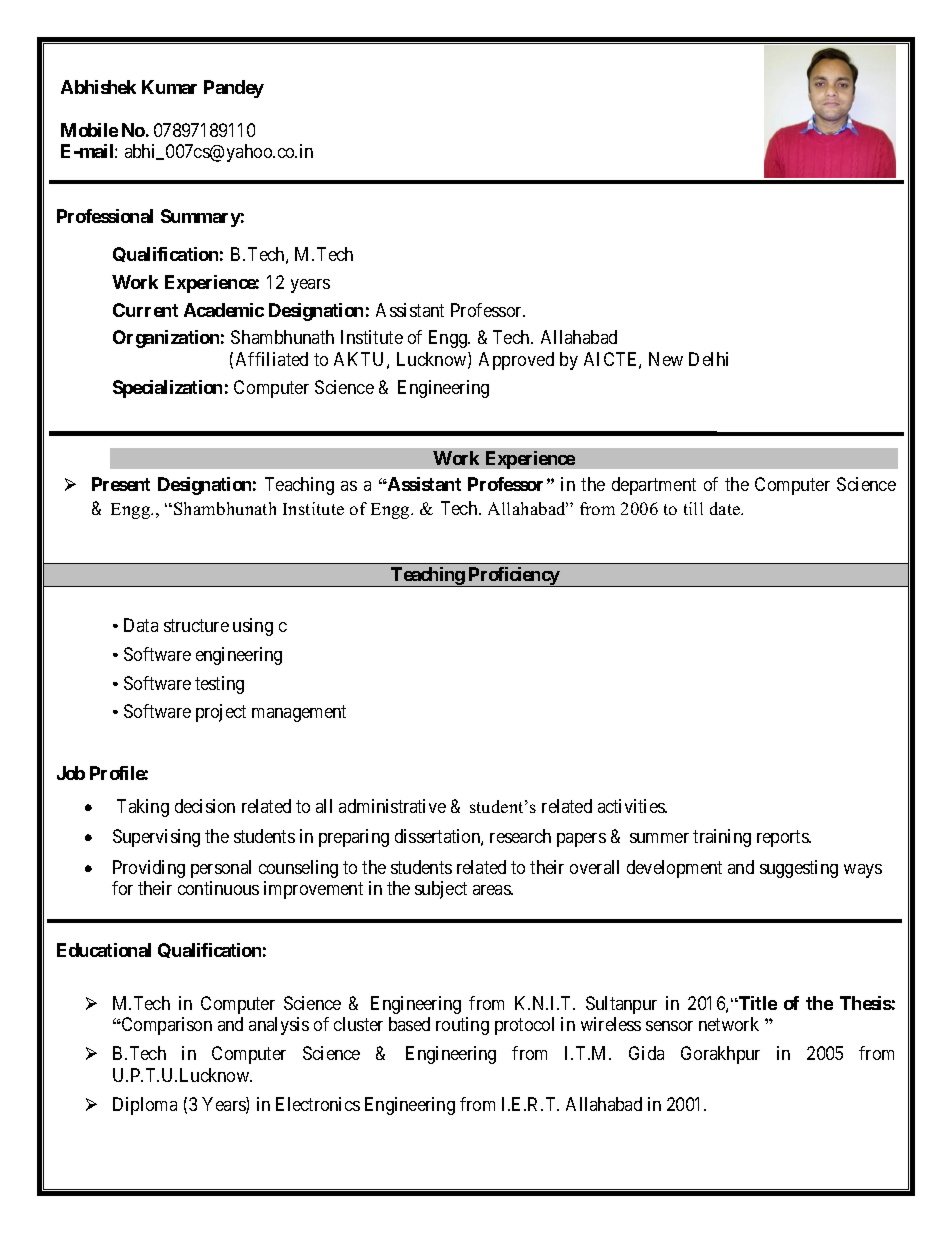  What do you see at coordinates (514, 577) in the image?
I see `Proficiency` at bounding box center [514, 577].
